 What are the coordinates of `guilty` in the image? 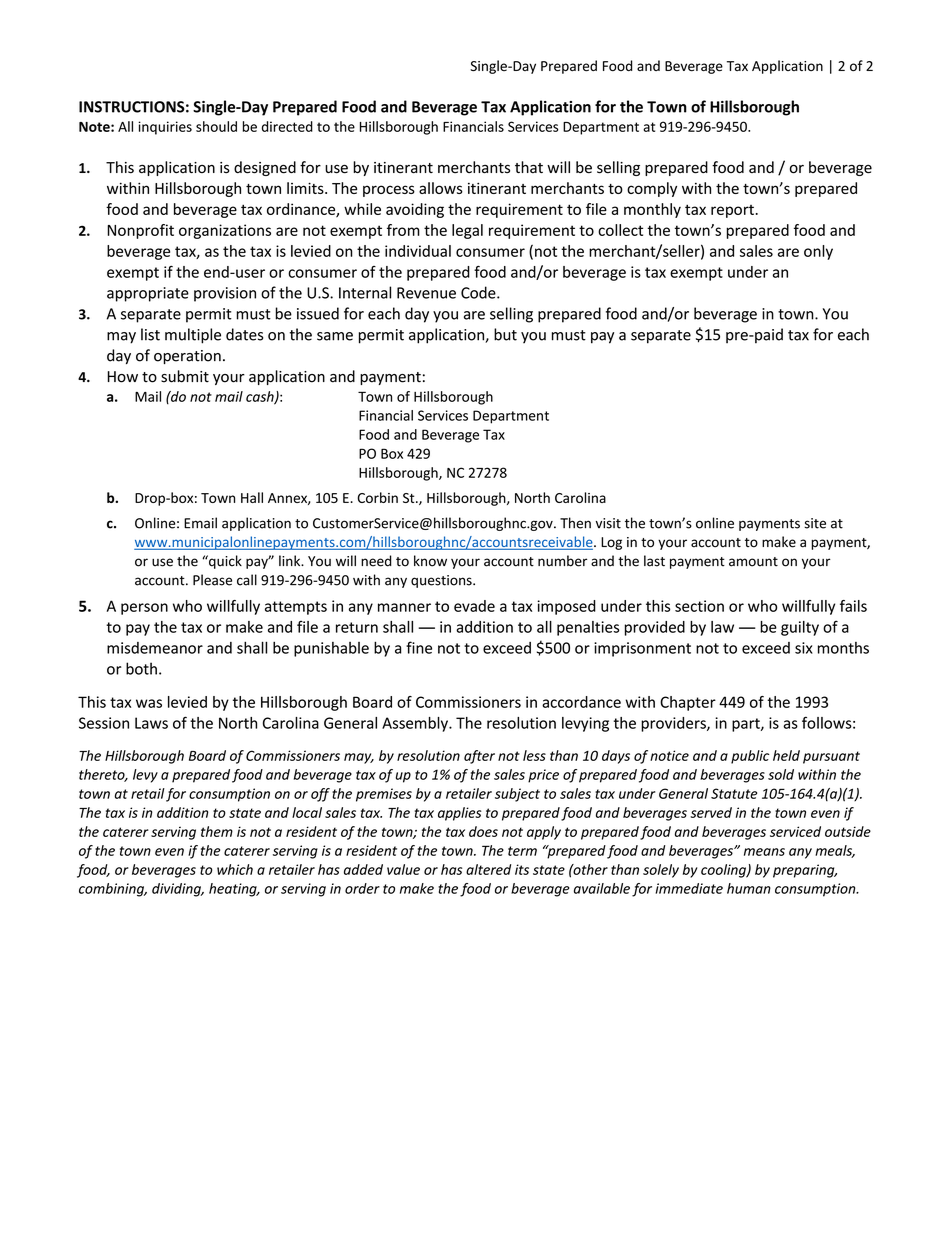 It's located at (800, 628).
